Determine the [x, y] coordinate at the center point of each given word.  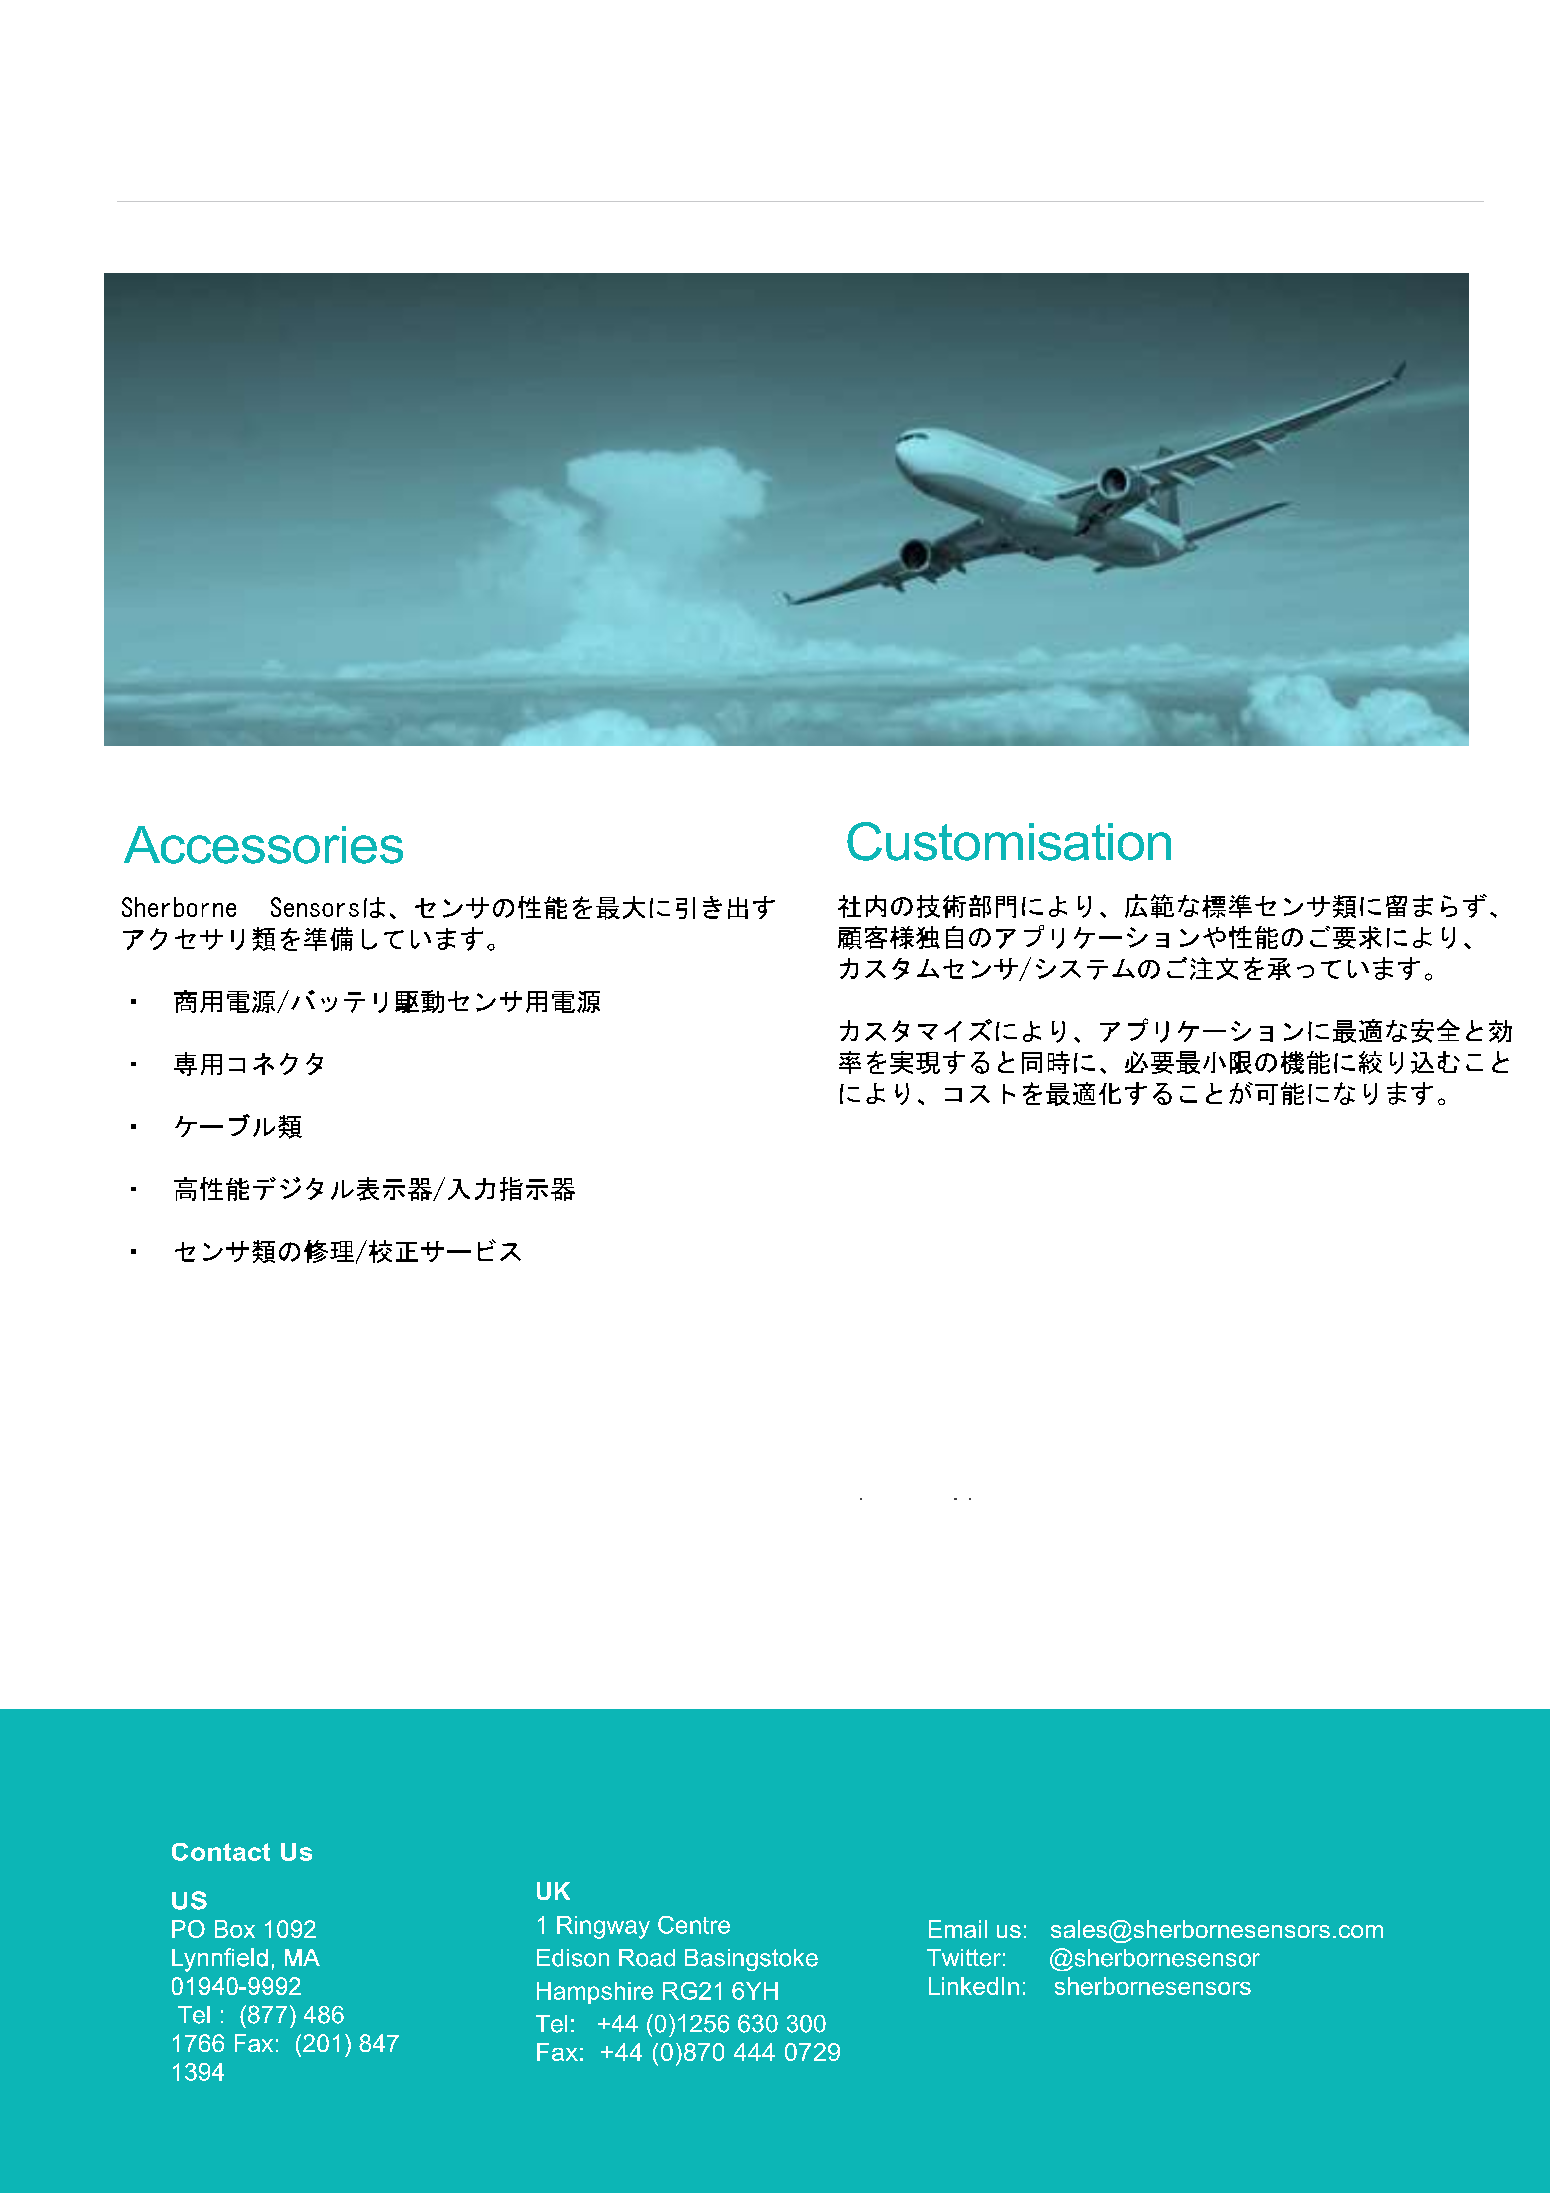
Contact [221, 1852]
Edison [573, 1958]
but [1085, 971]
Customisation [1009, 841]
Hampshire [595, 1993]
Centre [694, 1925]
